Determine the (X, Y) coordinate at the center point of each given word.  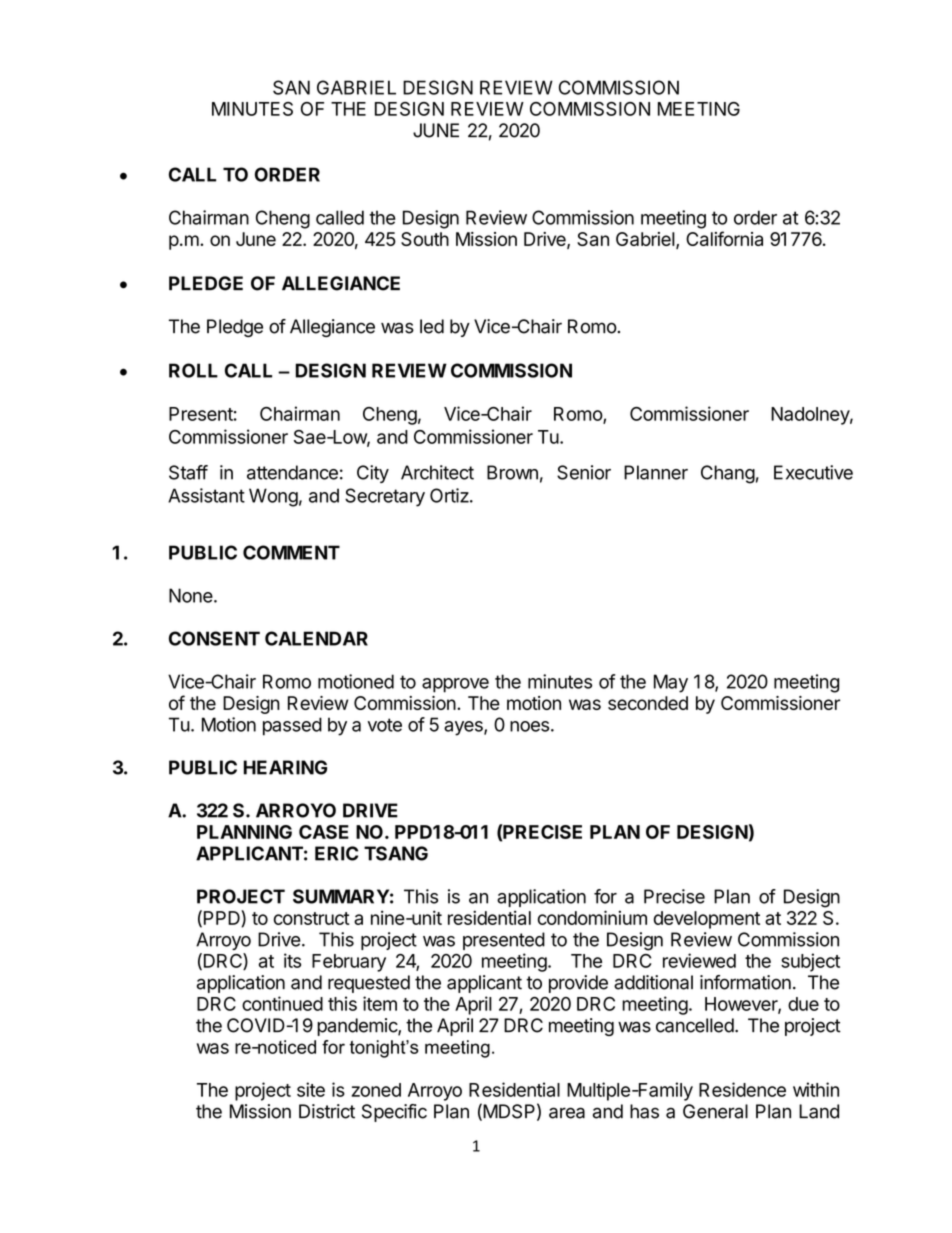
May (671, 683)
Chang (728, 474)
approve (455, 685)
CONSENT (214, 638)
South (425, 239)
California (724, 238)
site (311, 1089)
